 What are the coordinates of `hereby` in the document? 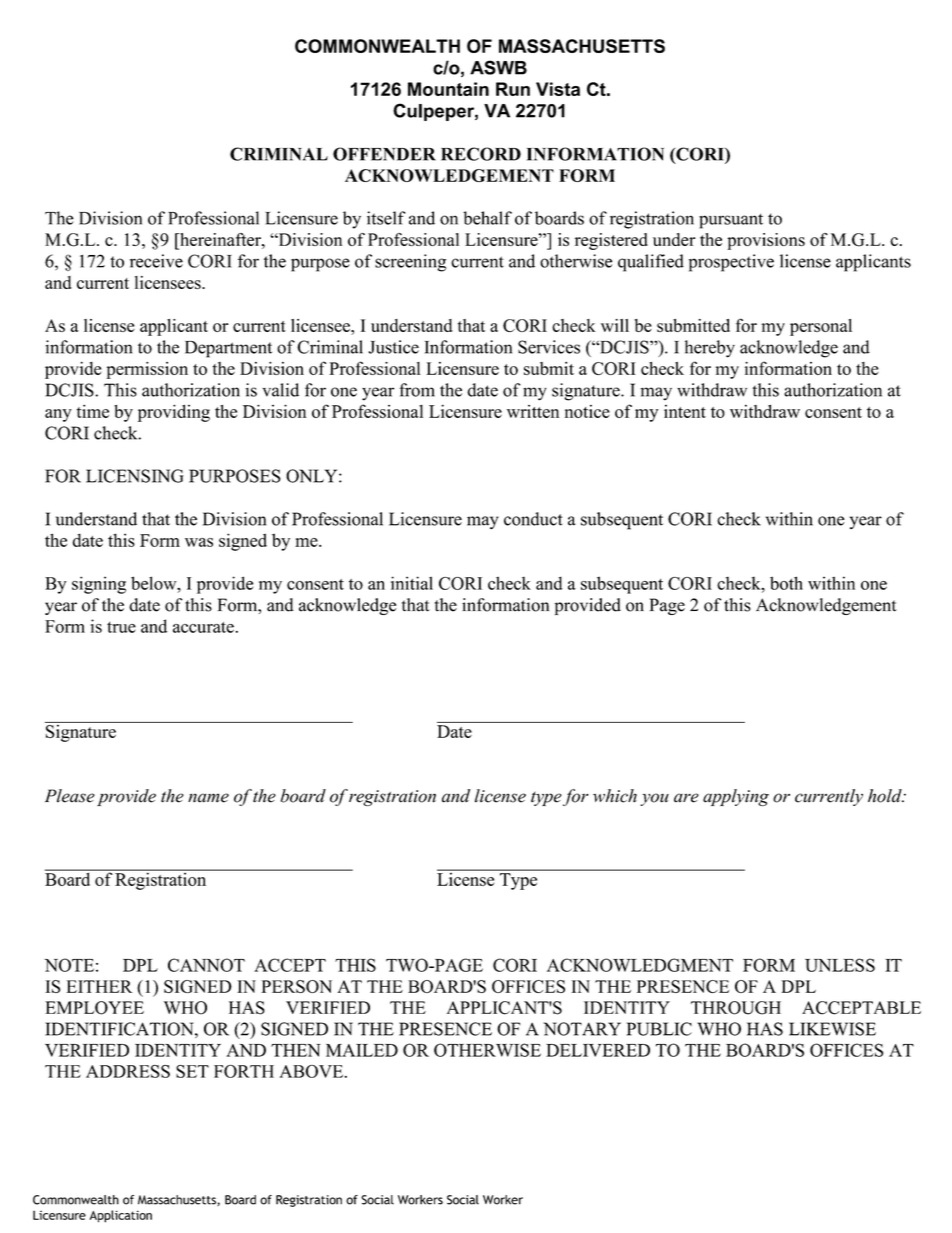 It's located at (710, 349).
